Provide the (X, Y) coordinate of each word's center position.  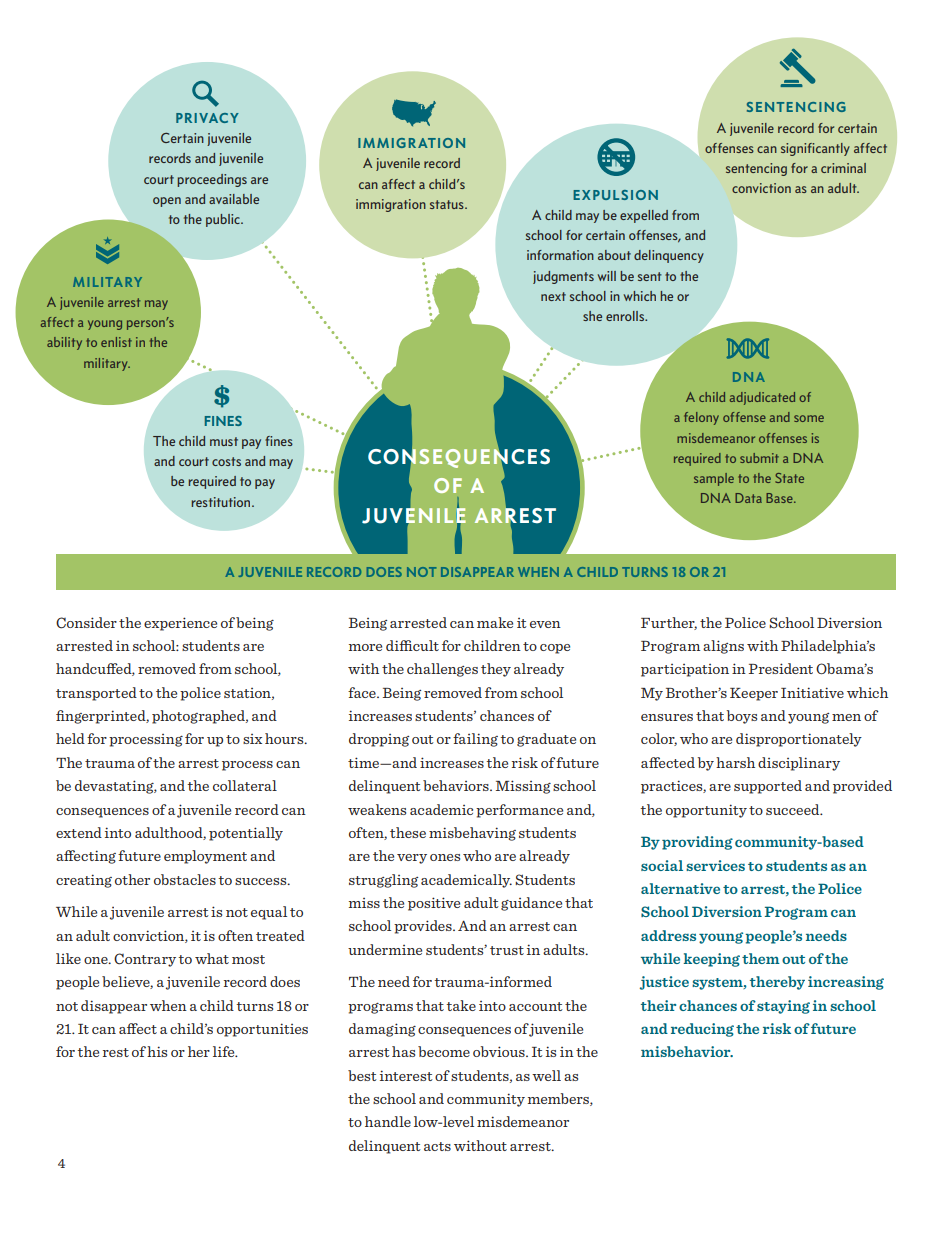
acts (437, 1146)
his (157, 1051)
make (495, 622)
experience (180, 624)
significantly (815, 149)
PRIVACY (207, 118)
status (448, 204)
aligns (723, 647)
